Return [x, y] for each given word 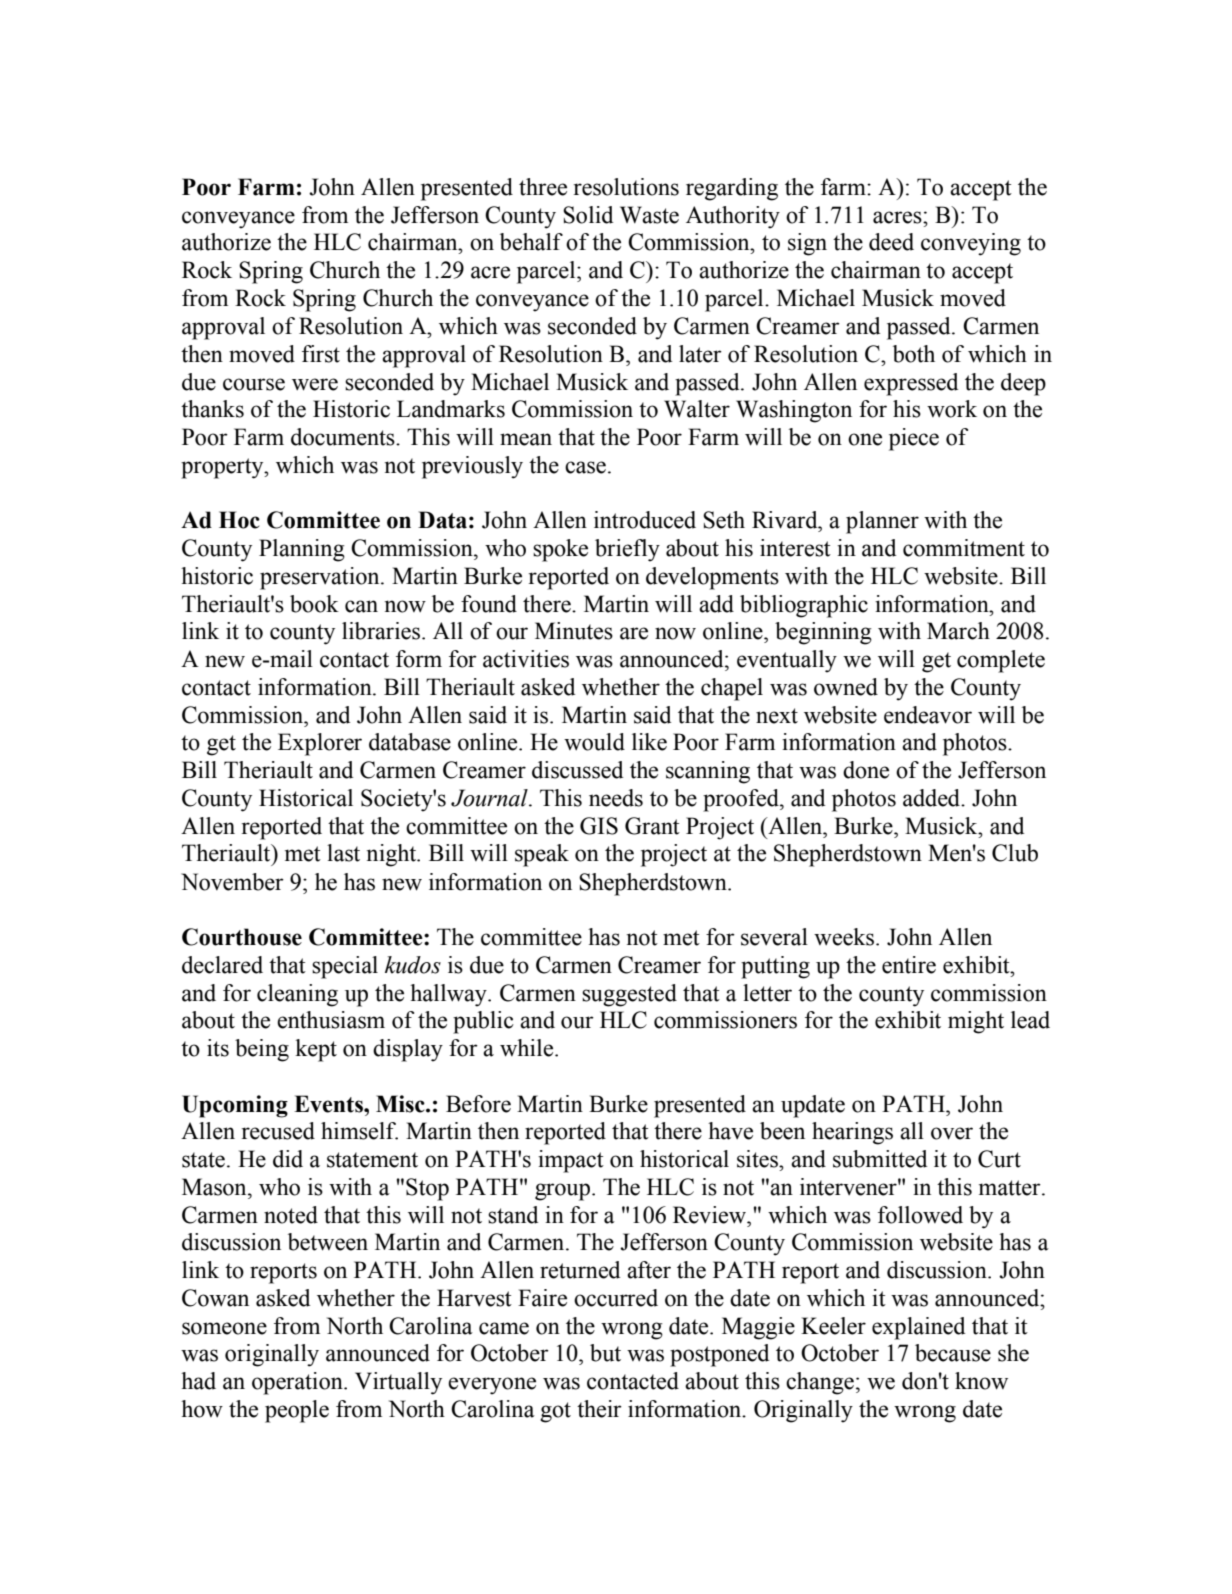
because [953, 1353]
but [605, 1353]
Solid [588, 215]
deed [891, 242]
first [321, 354]
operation [298, 1383]
